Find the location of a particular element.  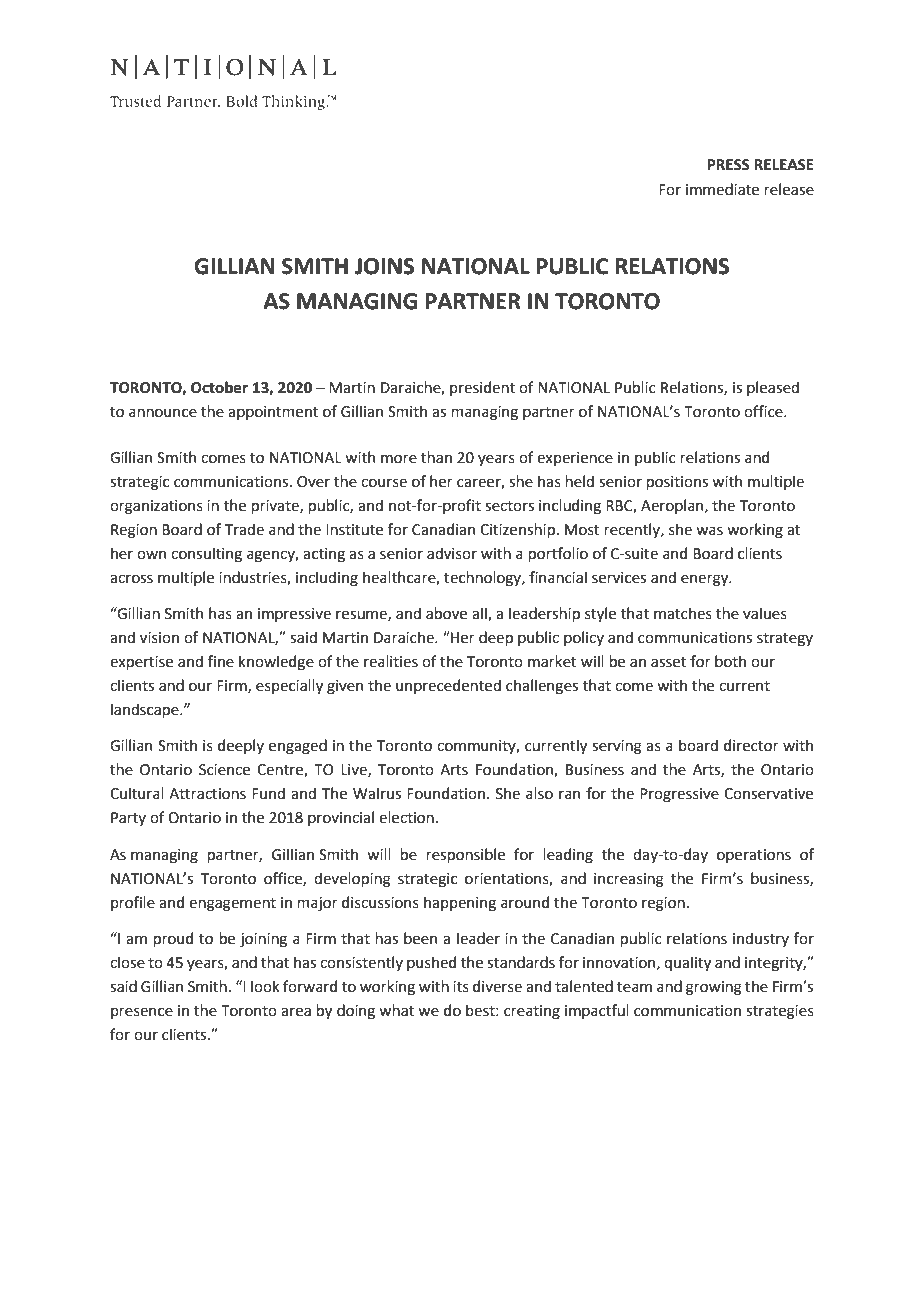

JOINS is located at coordinates (384, 266).
